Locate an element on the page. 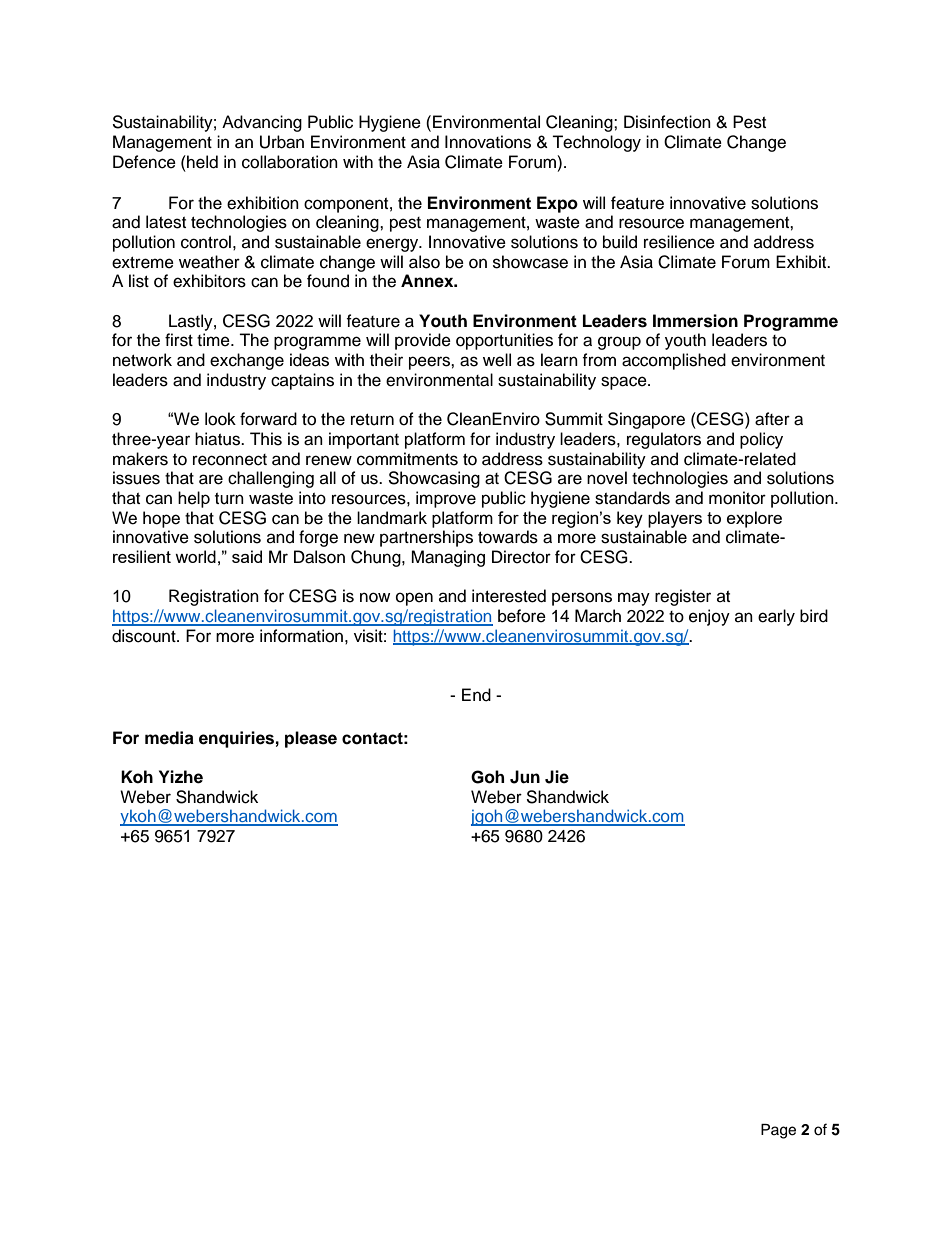  Innovations is located at coordinates (488, 142).
